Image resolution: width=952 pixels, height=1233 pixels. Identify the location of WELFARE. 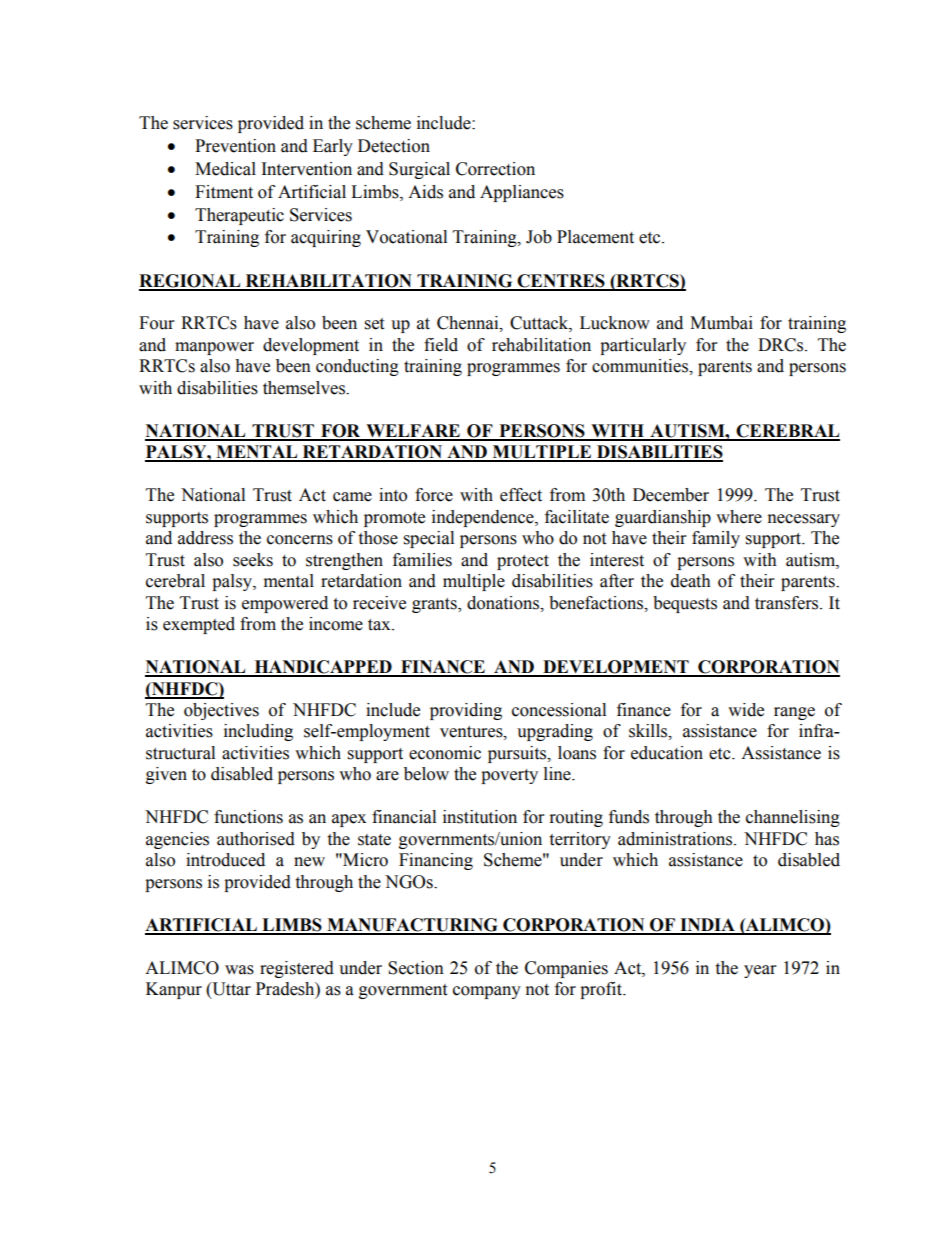
(413, 432).
